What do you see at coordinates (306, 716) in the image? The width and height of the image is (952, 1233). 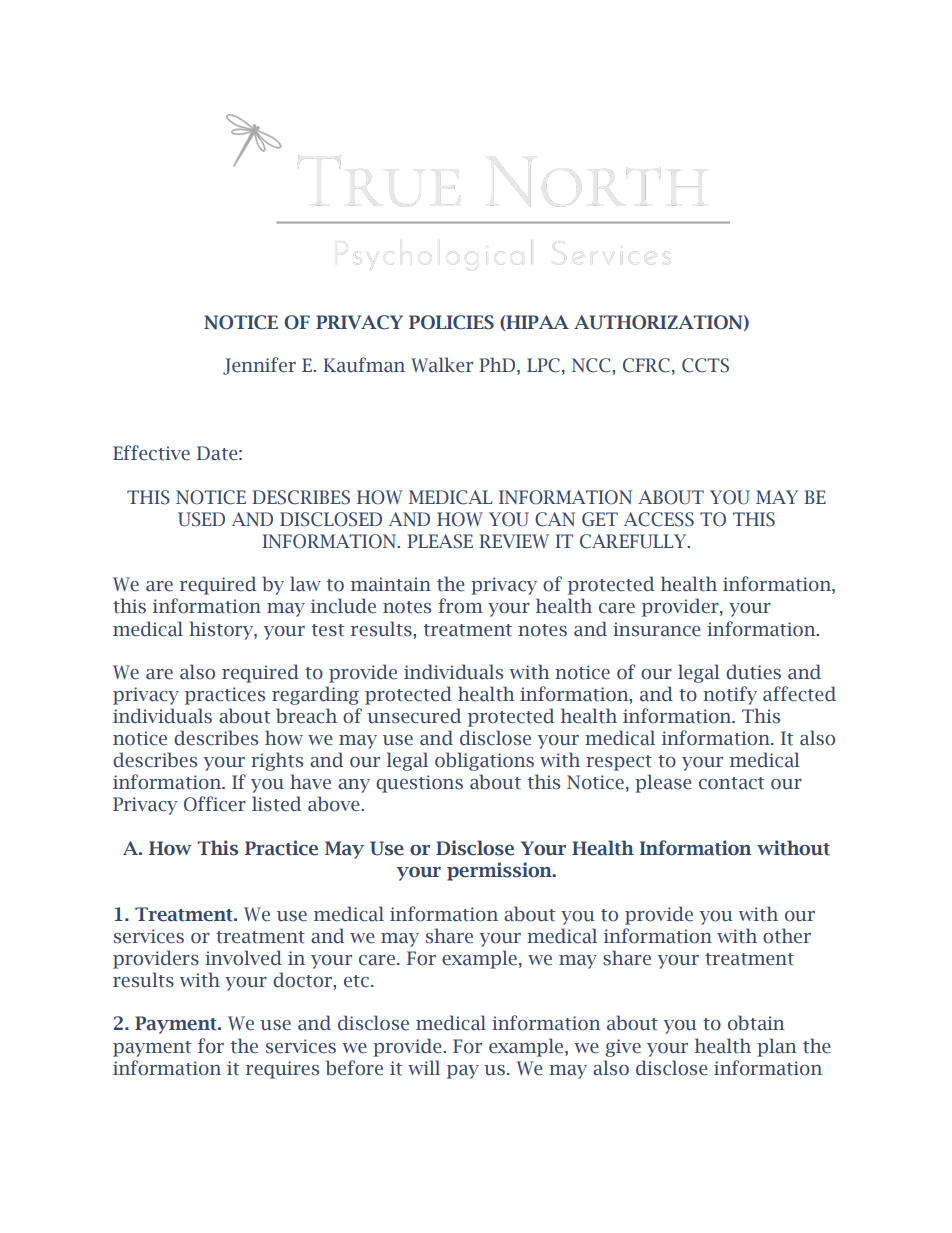 I see `breach` at bounding box center [306, 716].
